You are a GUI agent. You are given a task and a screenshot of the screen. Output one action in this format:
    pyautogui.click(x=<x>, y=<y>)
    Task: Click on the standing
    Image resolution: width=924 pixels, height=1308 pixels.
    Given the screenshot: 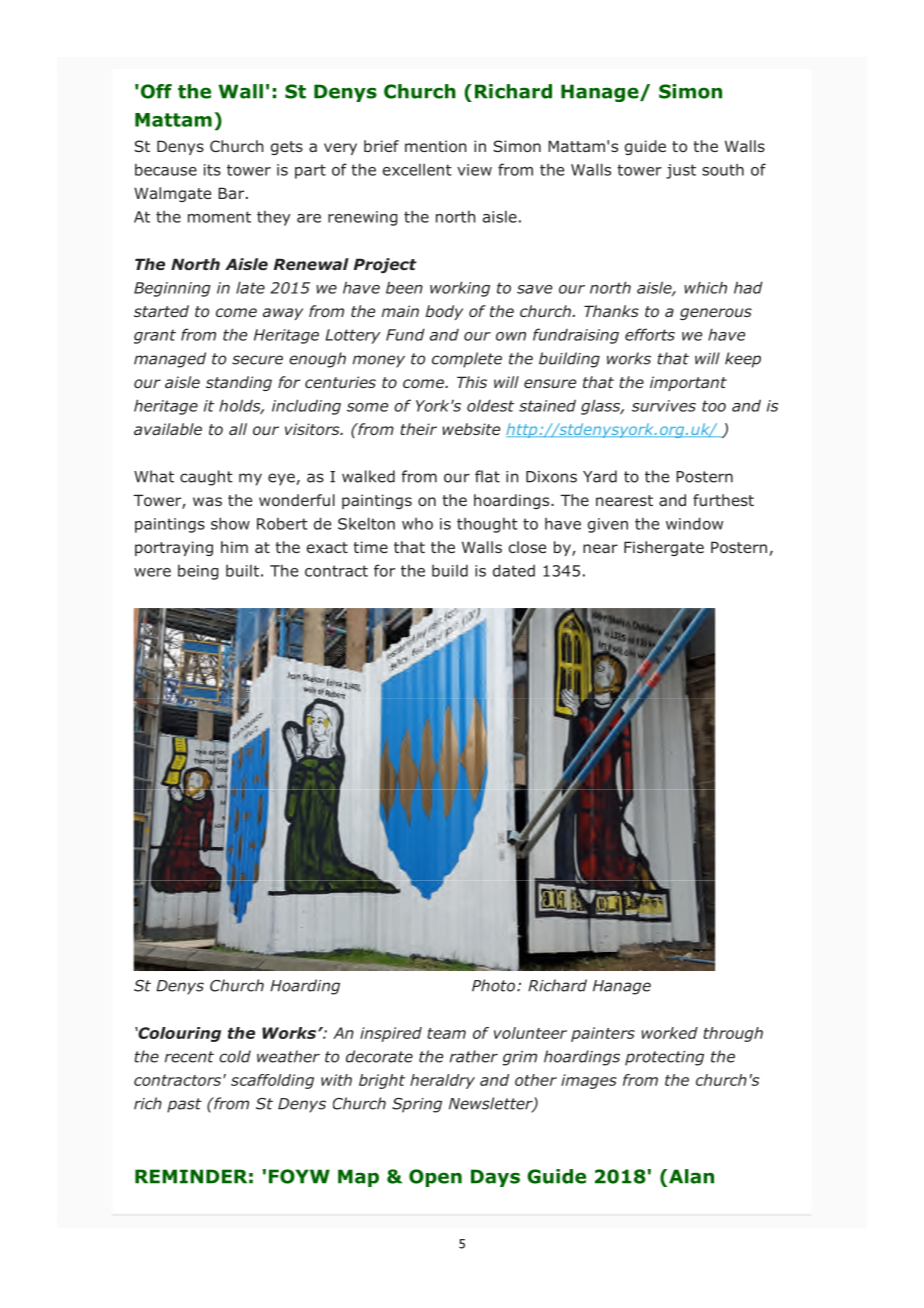 What is the action you would take?
    pyautogui.click(x=239, y=383)
